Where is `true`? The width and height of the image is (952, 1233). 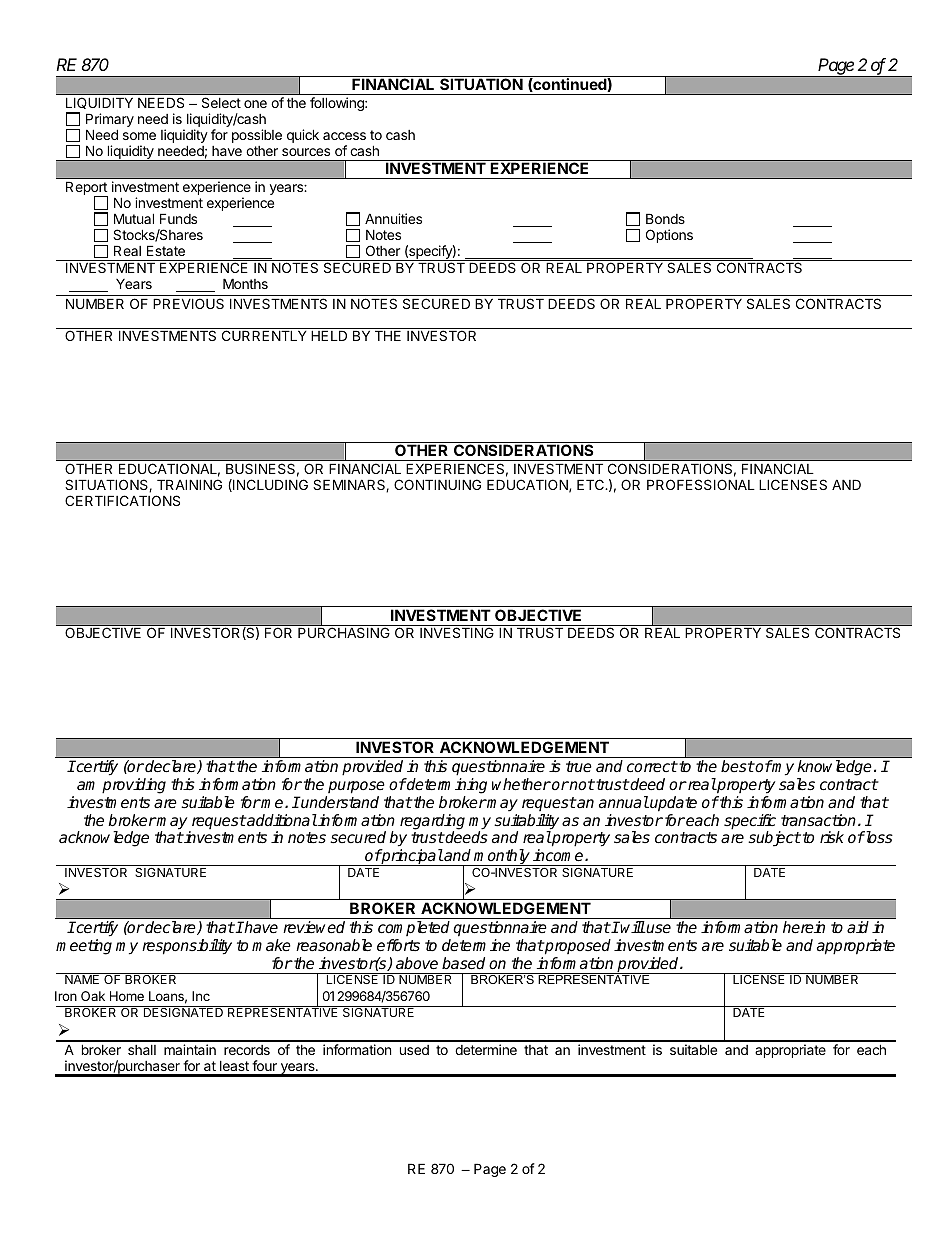 true is located at coordinates (579, 766).
